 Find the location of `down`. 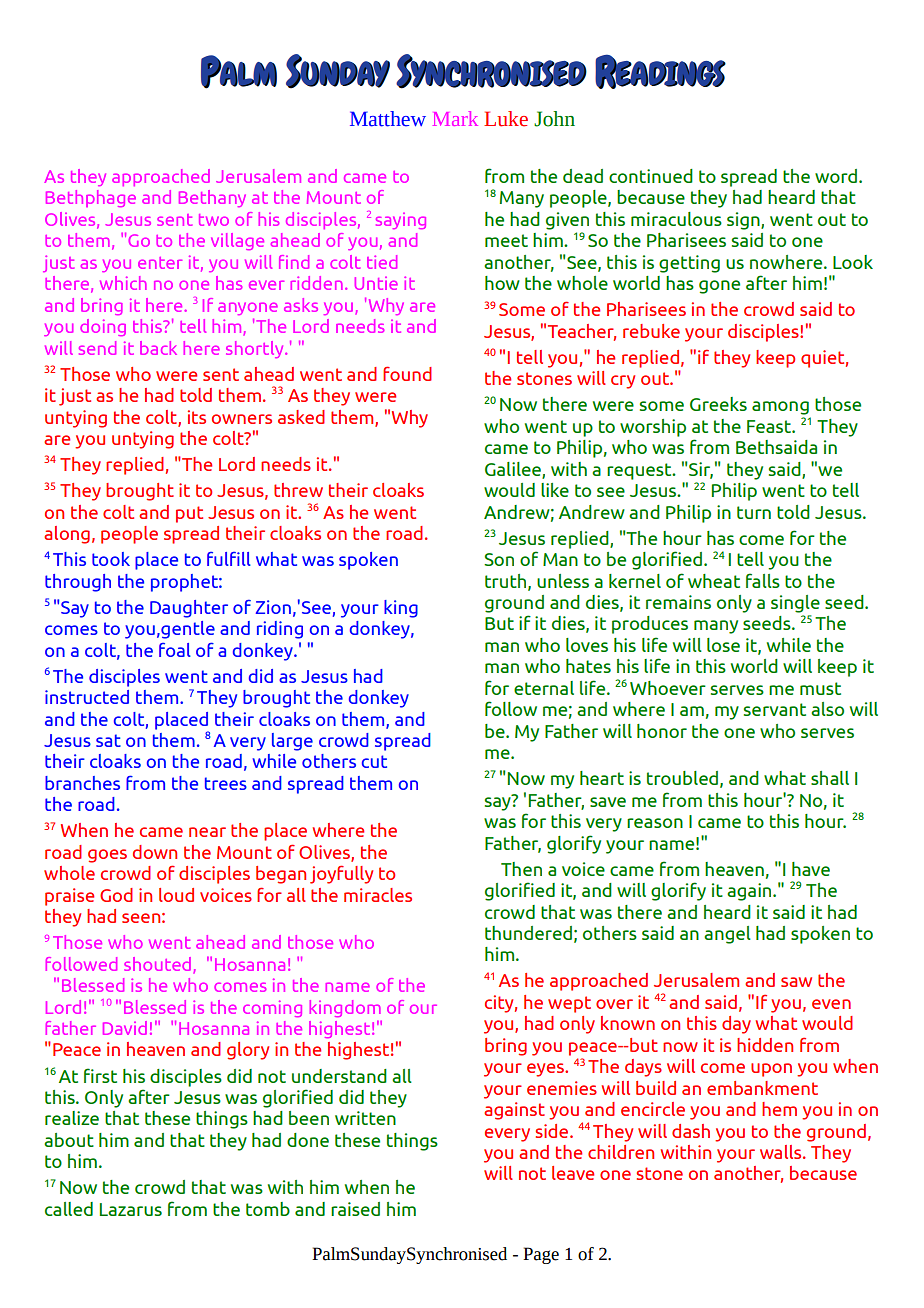

down is located at coordinates (155, 852).
